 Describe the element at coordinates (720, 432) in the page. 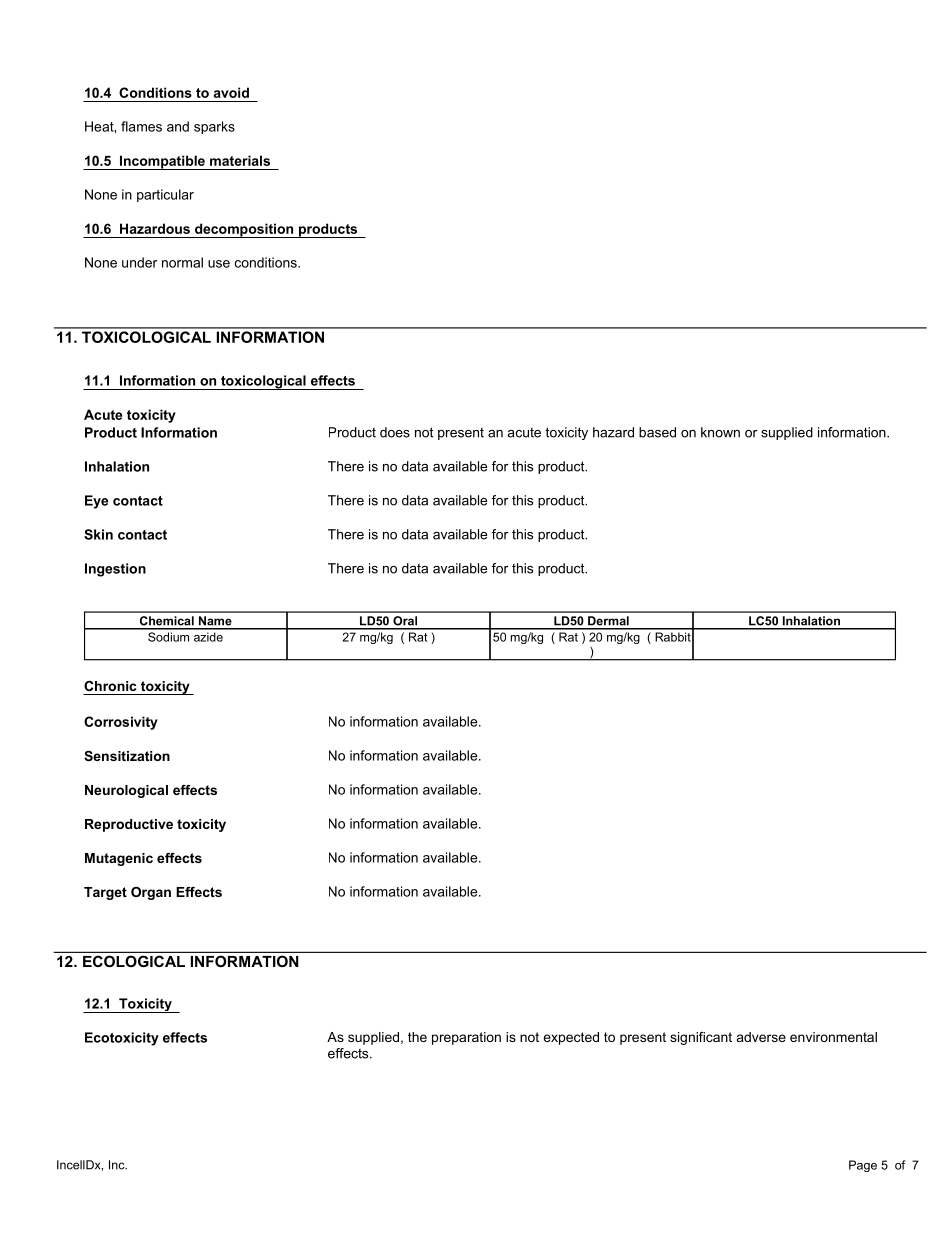

I see `known` at that location.
